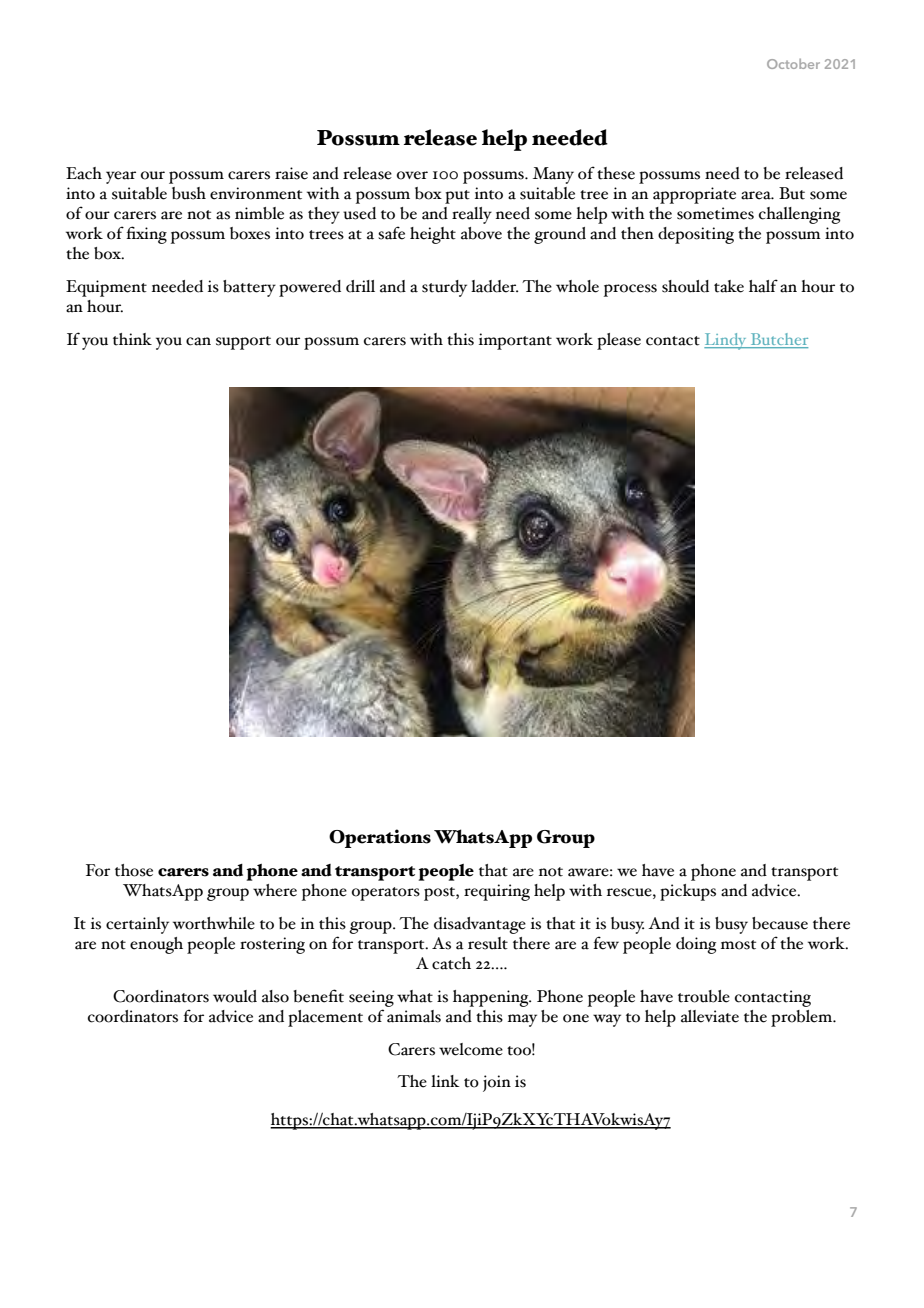  Describe the element at coordinates (412, 175) in the page. I see `over` at that location.
